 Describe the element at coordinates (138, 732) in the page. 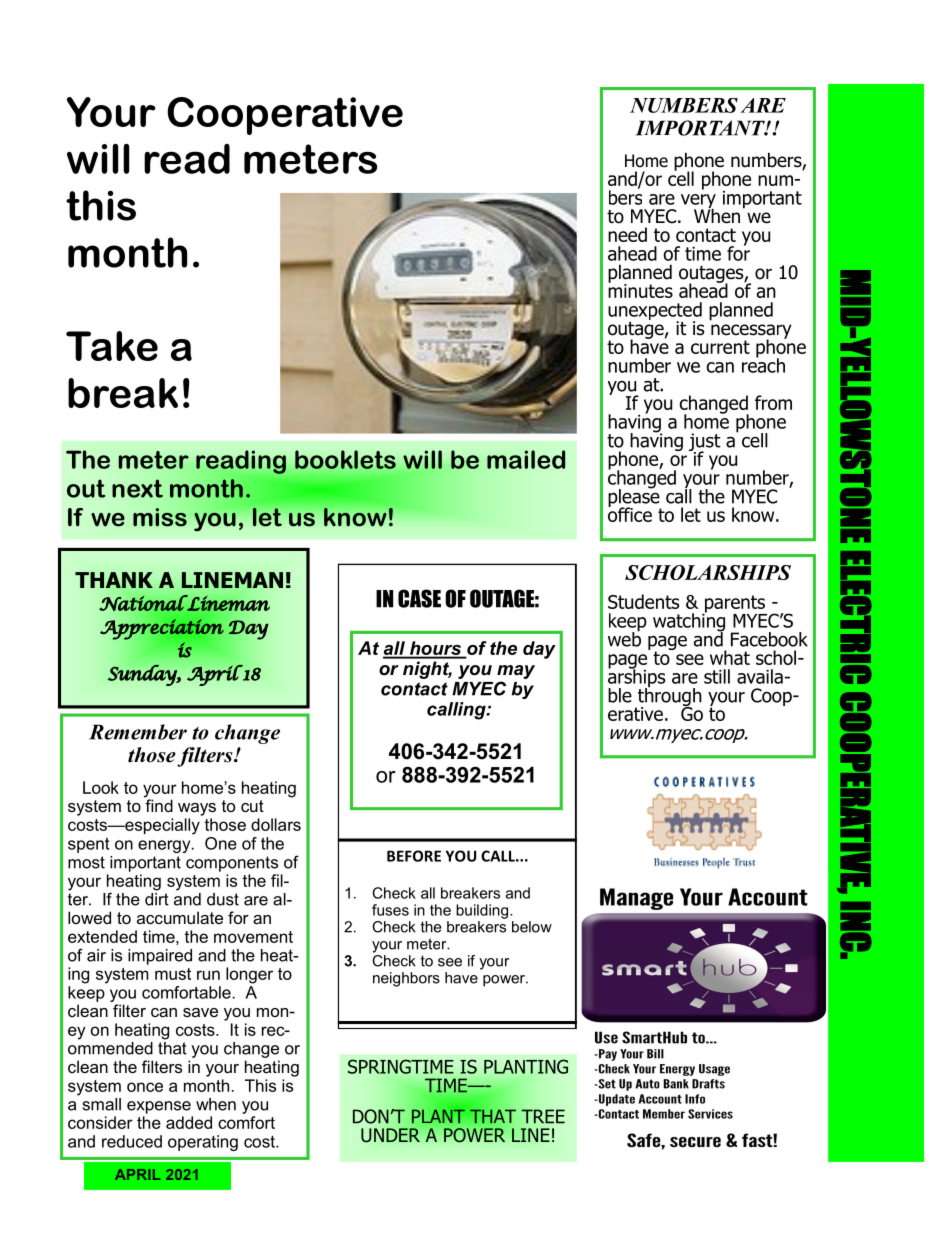

I see `Remember` at that location.
